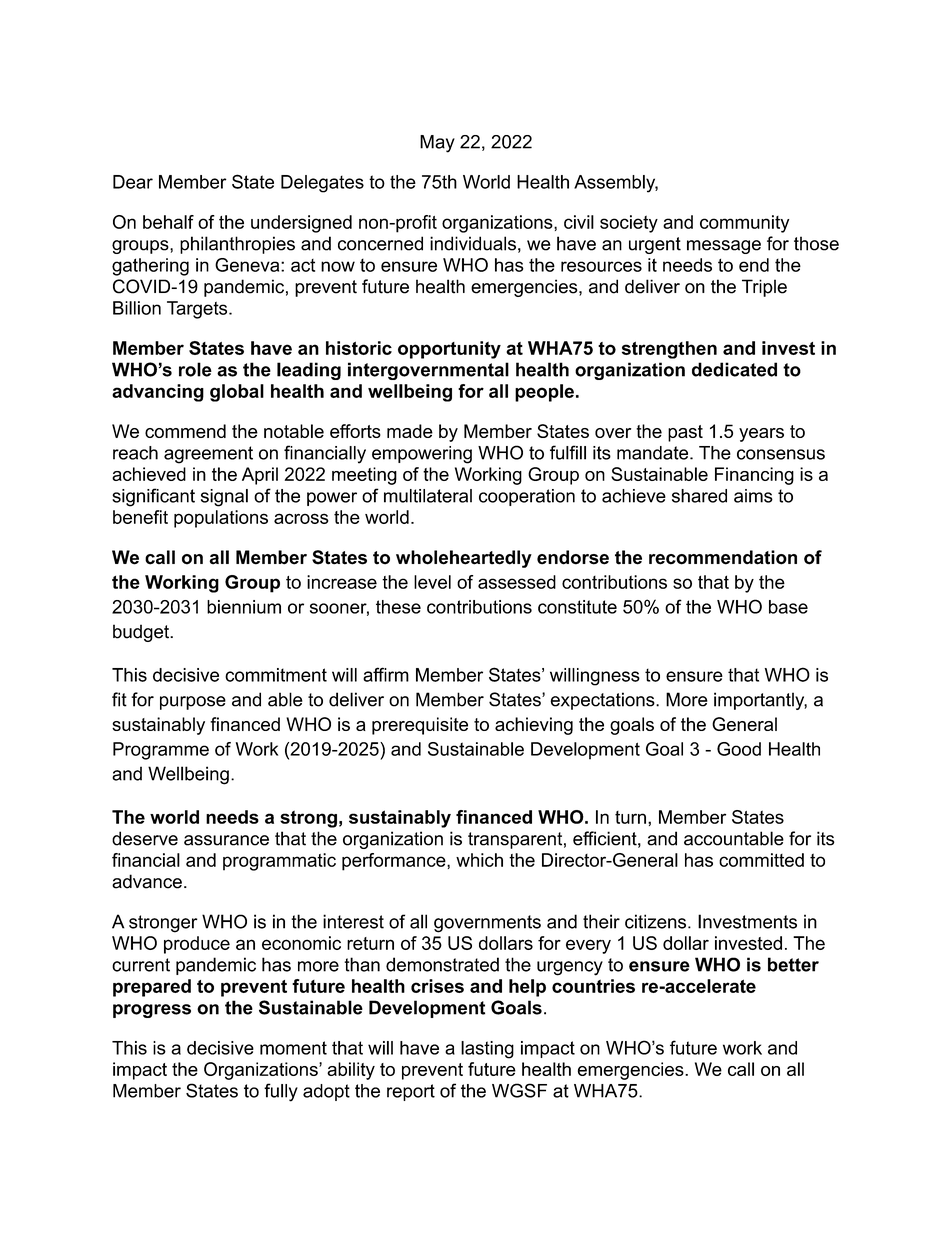  Describe the element at coordinates (432, 582) in the screenshot. I see `level` at that location.
